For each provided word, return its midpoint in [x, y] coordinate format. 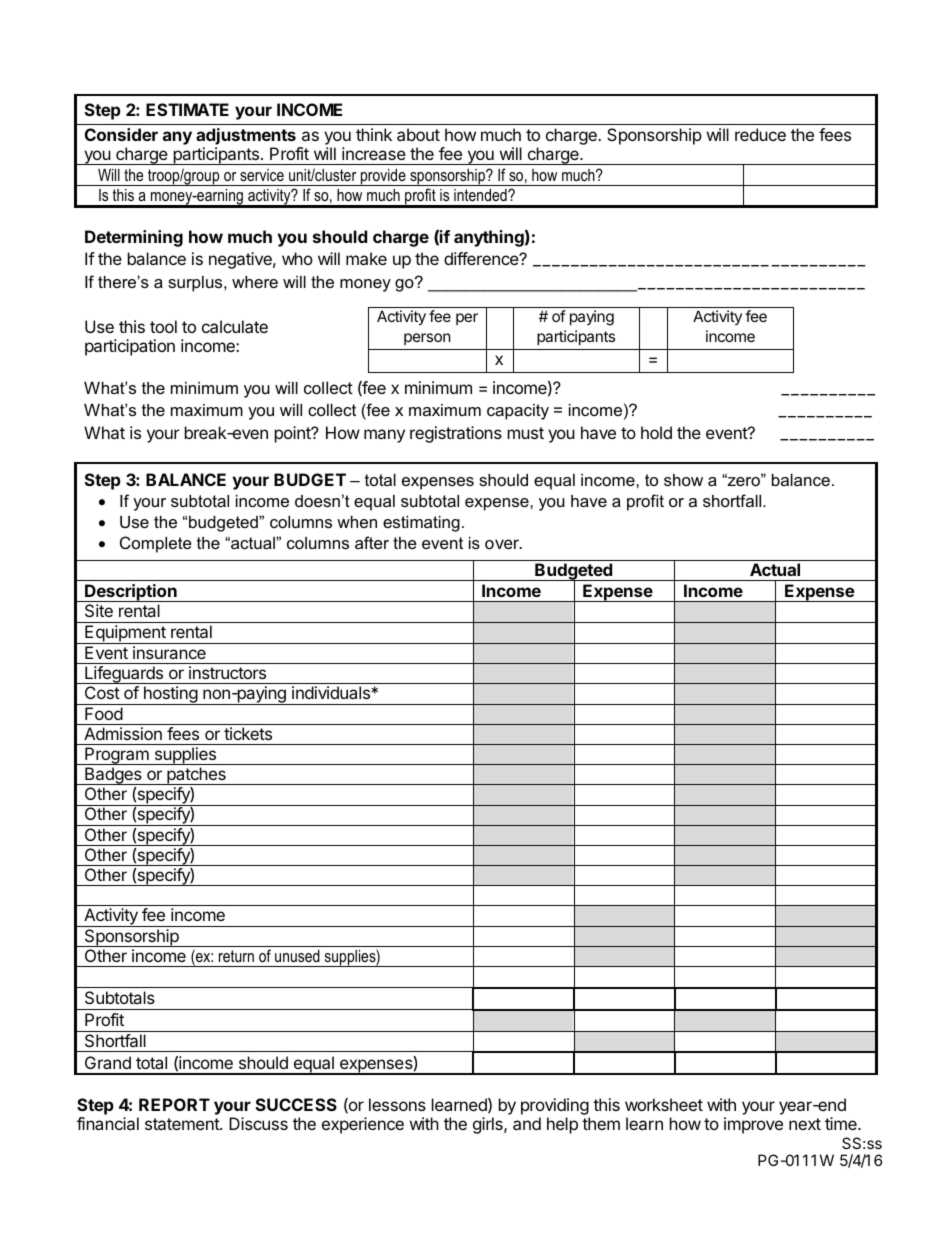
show [683, 480]
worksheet [664, 1104]
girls [489, 1125]
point [294, 434]
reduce [760, 134]
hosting [170, 695]
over [503, 544]
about [418, 134]
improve [753, 1125]
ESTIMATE [187, 109]
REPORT [174, 1104]
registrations [456, 434]
